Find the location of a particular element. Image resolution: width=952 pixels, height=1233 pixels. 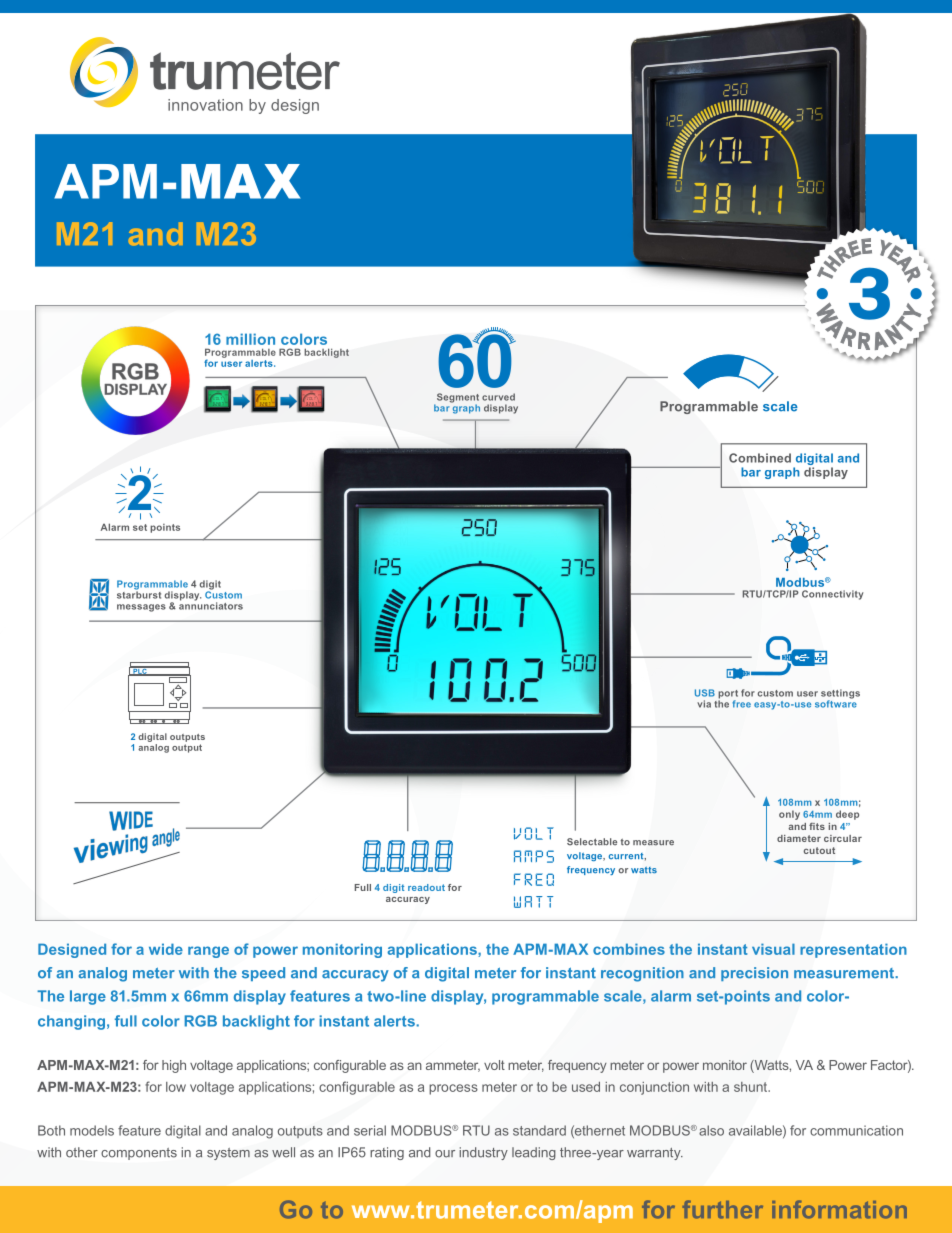

only is located at coordinates (789, 815).
